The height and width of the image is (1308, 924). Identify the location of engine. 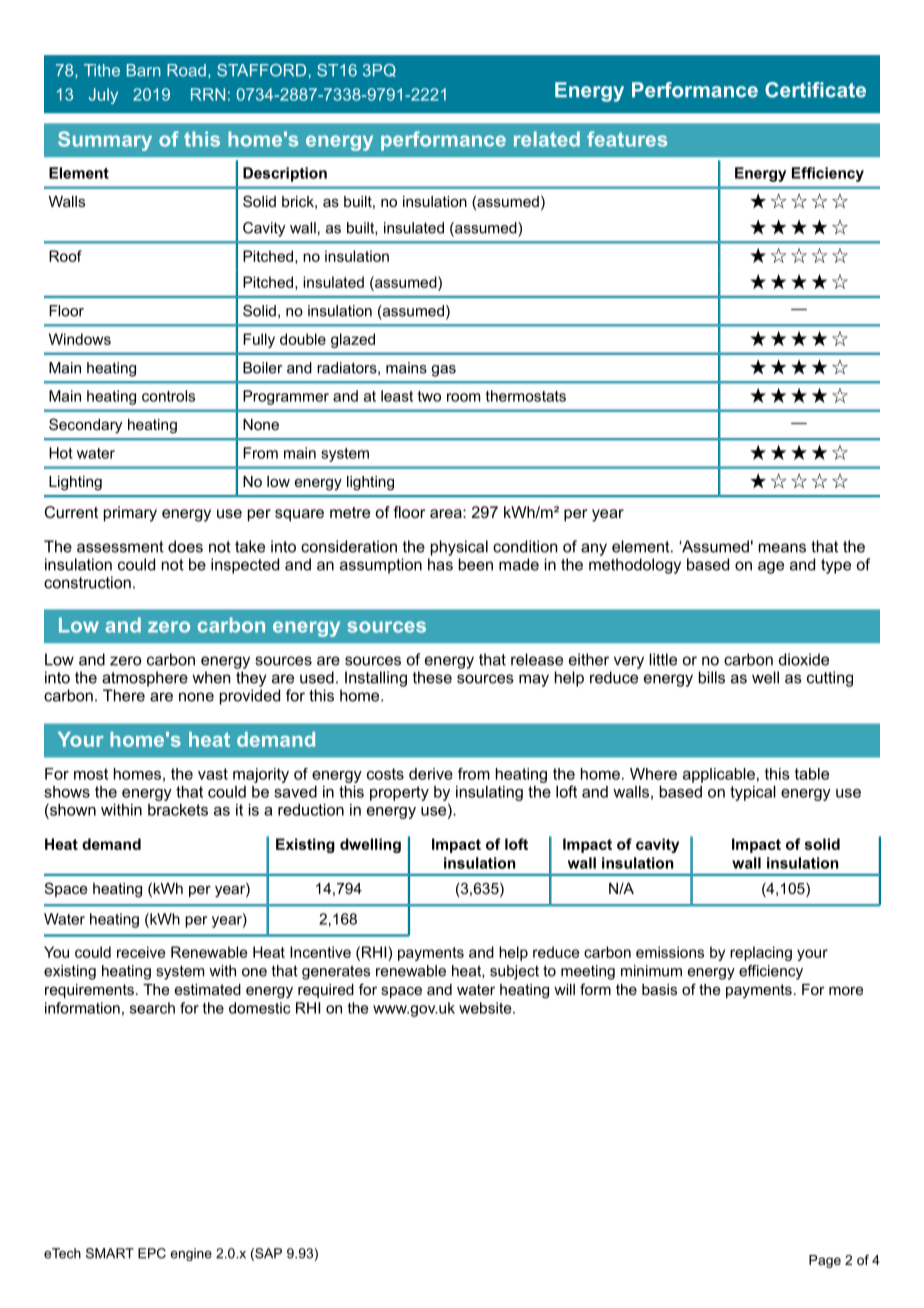
(191, 1254).
